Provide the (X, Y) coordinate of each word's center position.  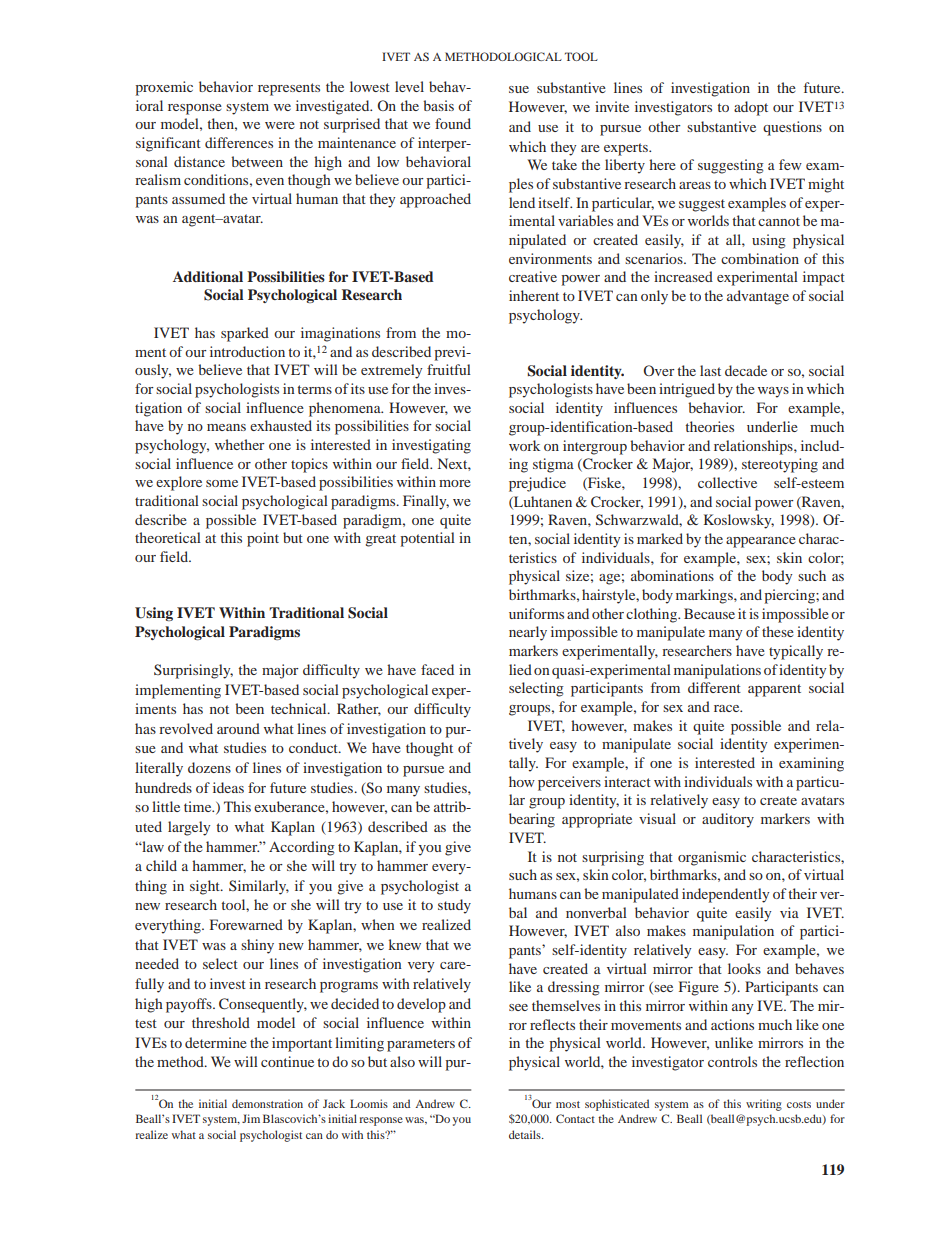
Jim (251, 1118)
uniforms (536, 613)
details (526, 1134)
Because (709, 613)
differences (239, 142)
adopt (751, 108)
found (453, 123)
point (263, 539)
